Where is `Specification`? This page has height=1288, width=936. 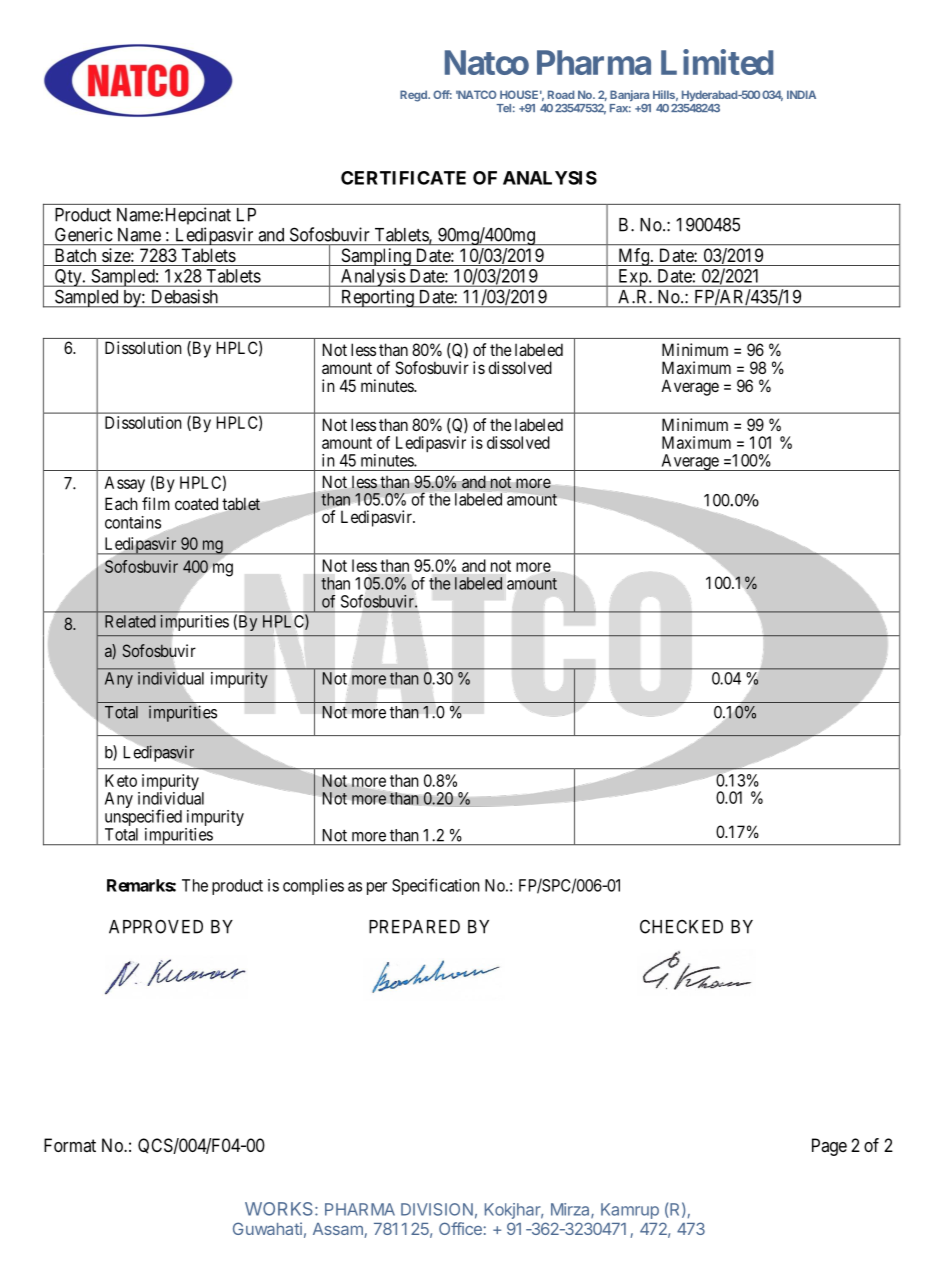
Specification is located at coordinates (436, 886).
